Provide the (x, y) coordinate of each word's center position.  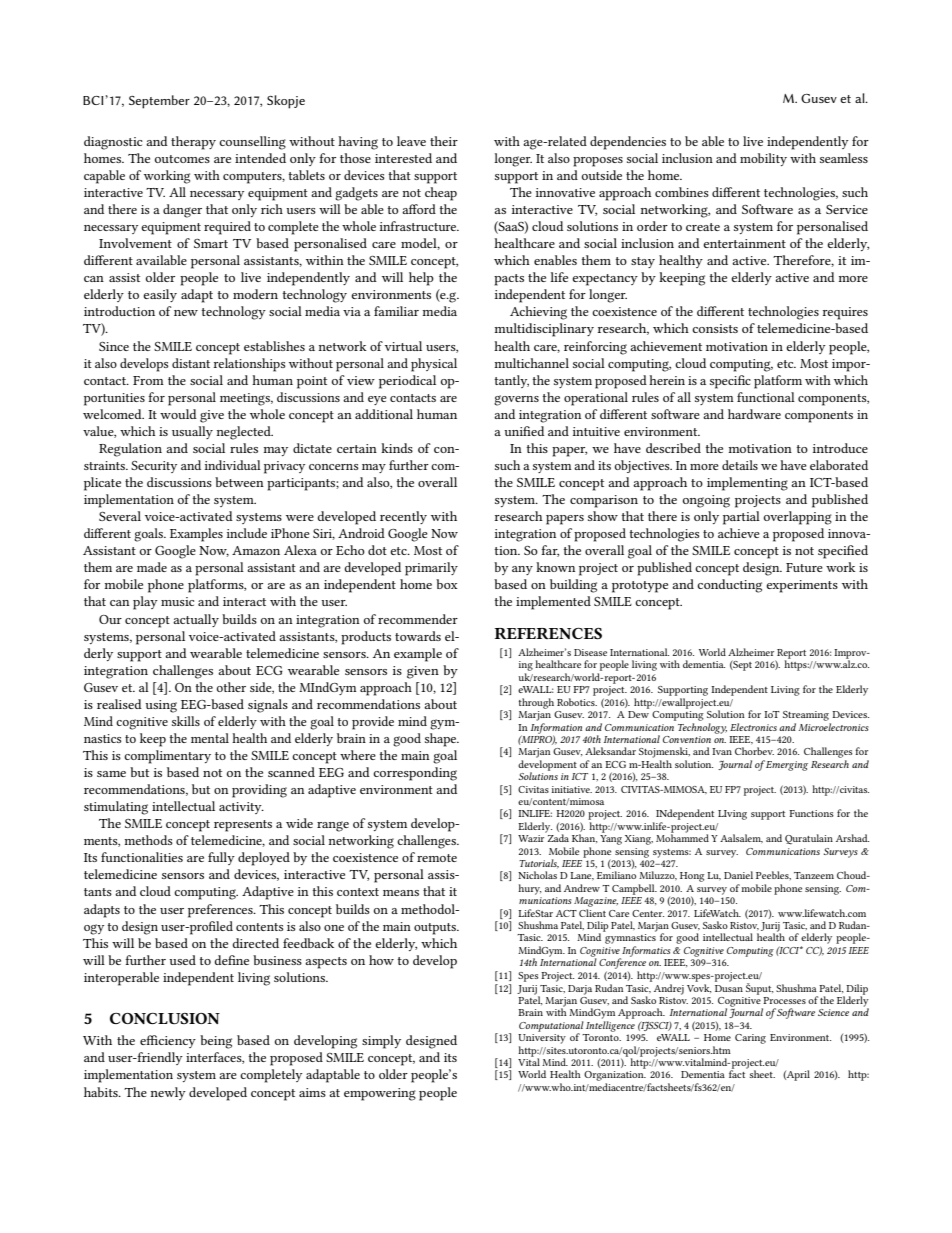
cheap (441, 194)
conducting (729, 586)
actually (196, 620)
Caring (750, 1039)
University (542, 1039)
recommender (418, 619)
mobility (763, 159)
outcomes (182, 159)
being (216, 1042)
